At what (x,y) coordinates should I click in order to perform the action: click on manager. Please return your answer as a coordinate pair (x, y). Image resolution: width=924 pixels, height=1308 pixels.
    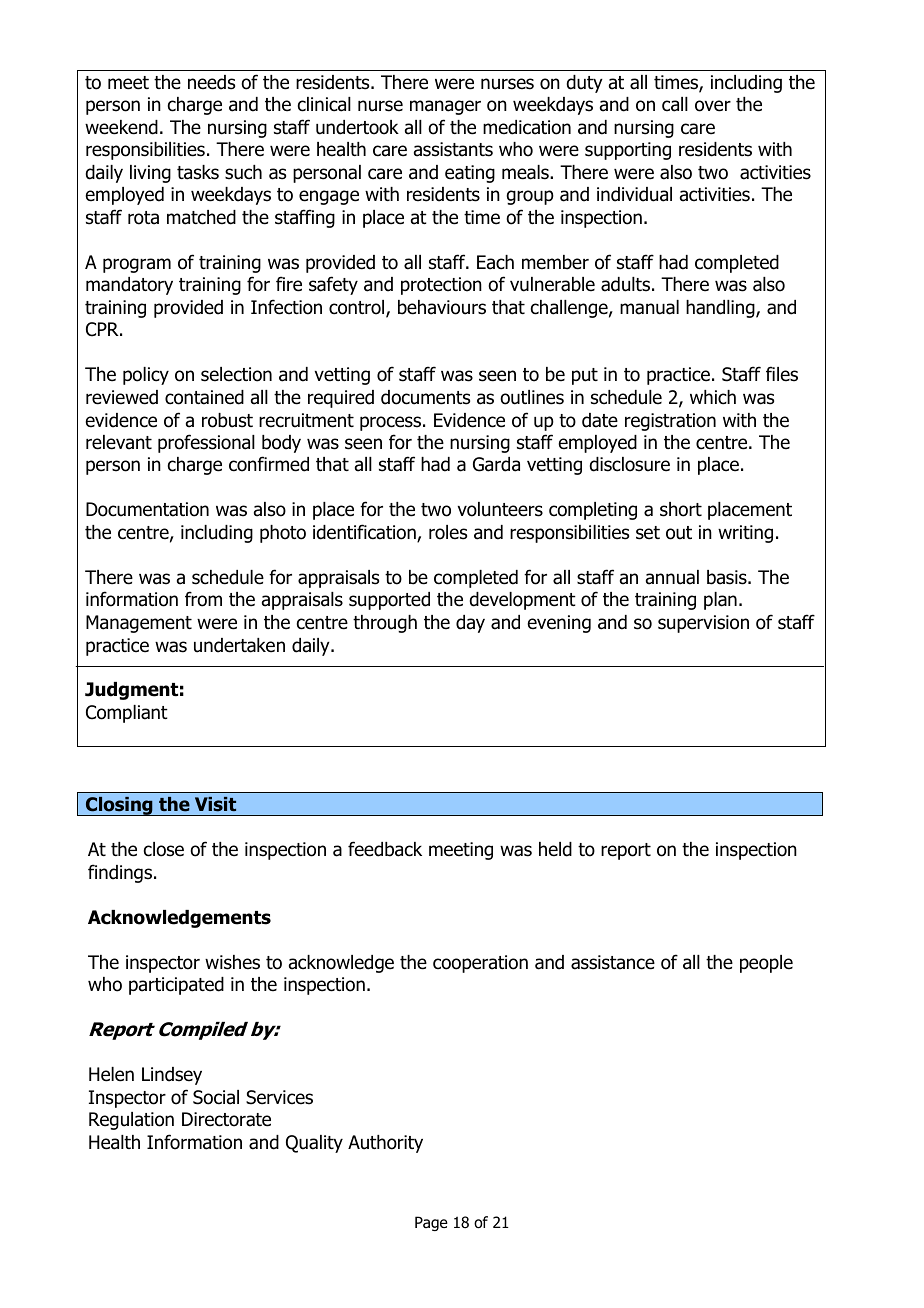
    Looking at the image, I should click on (445, 107).
